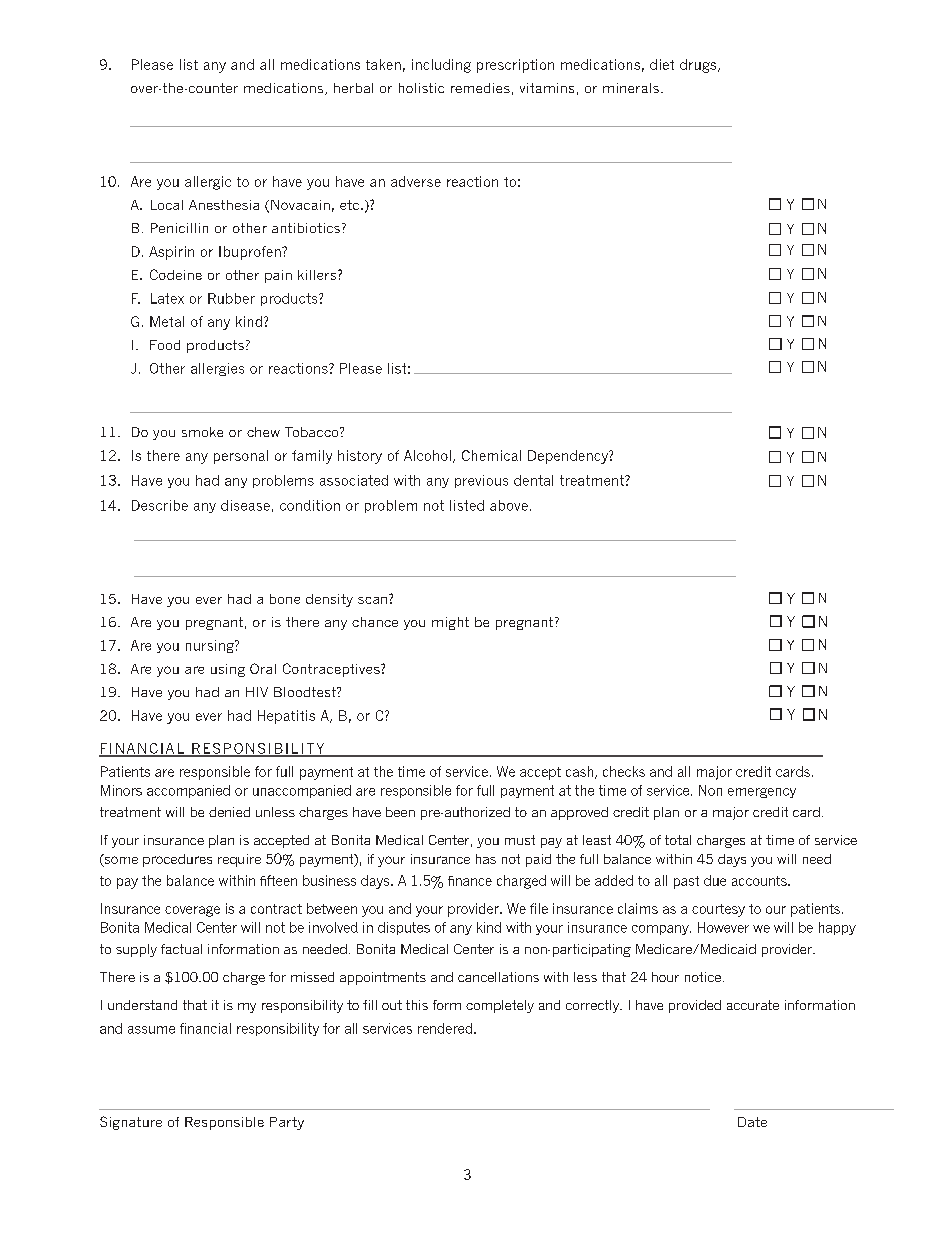  What do you see at coordinates (581, 772) in the screenshot?
I see `cash` at bounding box center [581, 772].
